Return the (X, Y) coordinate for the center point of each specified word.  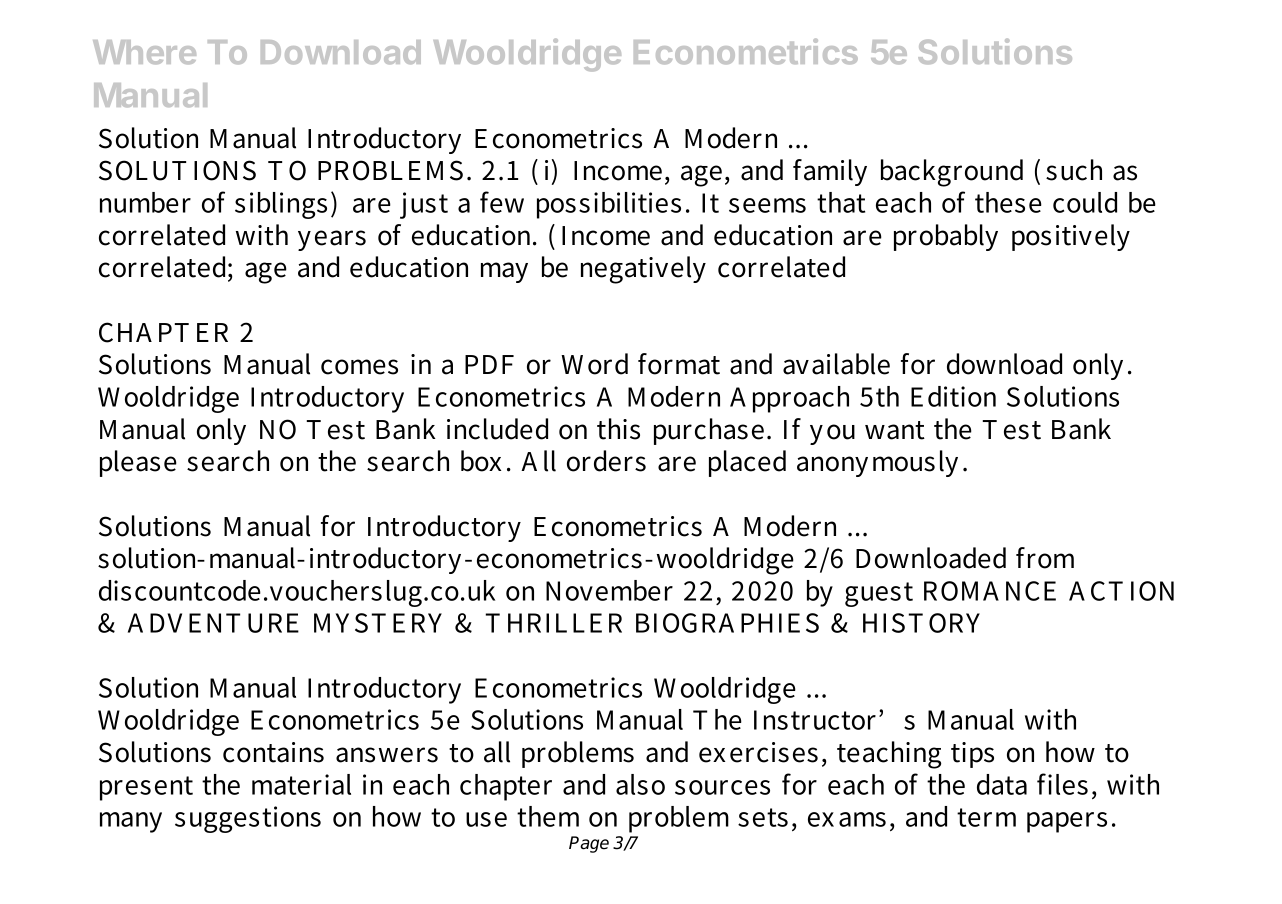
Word (594, 364)
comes (359, 367)
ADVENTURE (213, 623)
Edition (953, 396)
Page (589, 844)
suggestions (248, 819)
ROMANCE (990, 591)
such (1074, 170)
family (830, 172)
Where (144, 52)
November (609, 590)
